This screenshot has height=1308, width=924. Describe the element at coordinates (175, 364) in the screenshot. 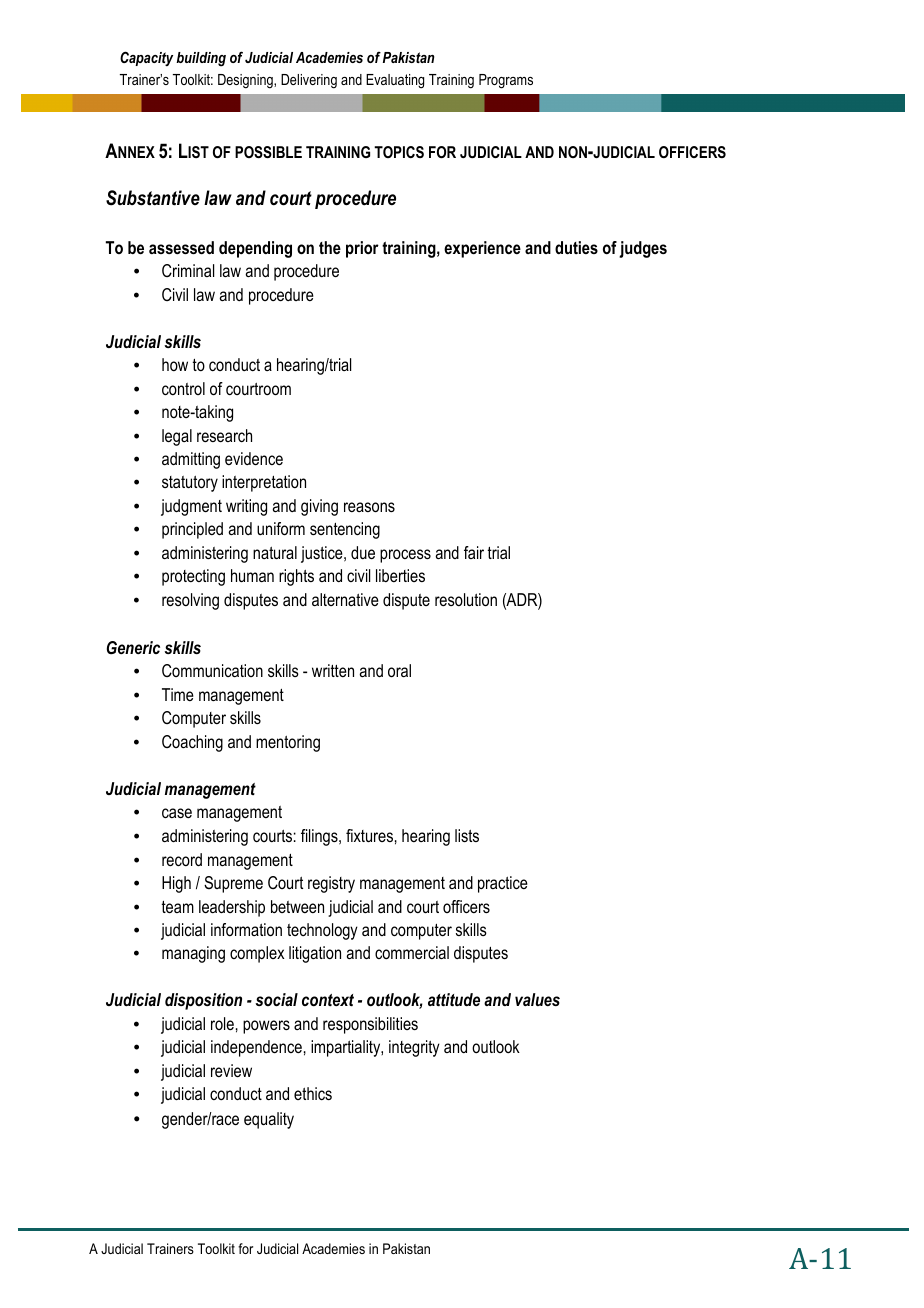

I see `how` at that location.
